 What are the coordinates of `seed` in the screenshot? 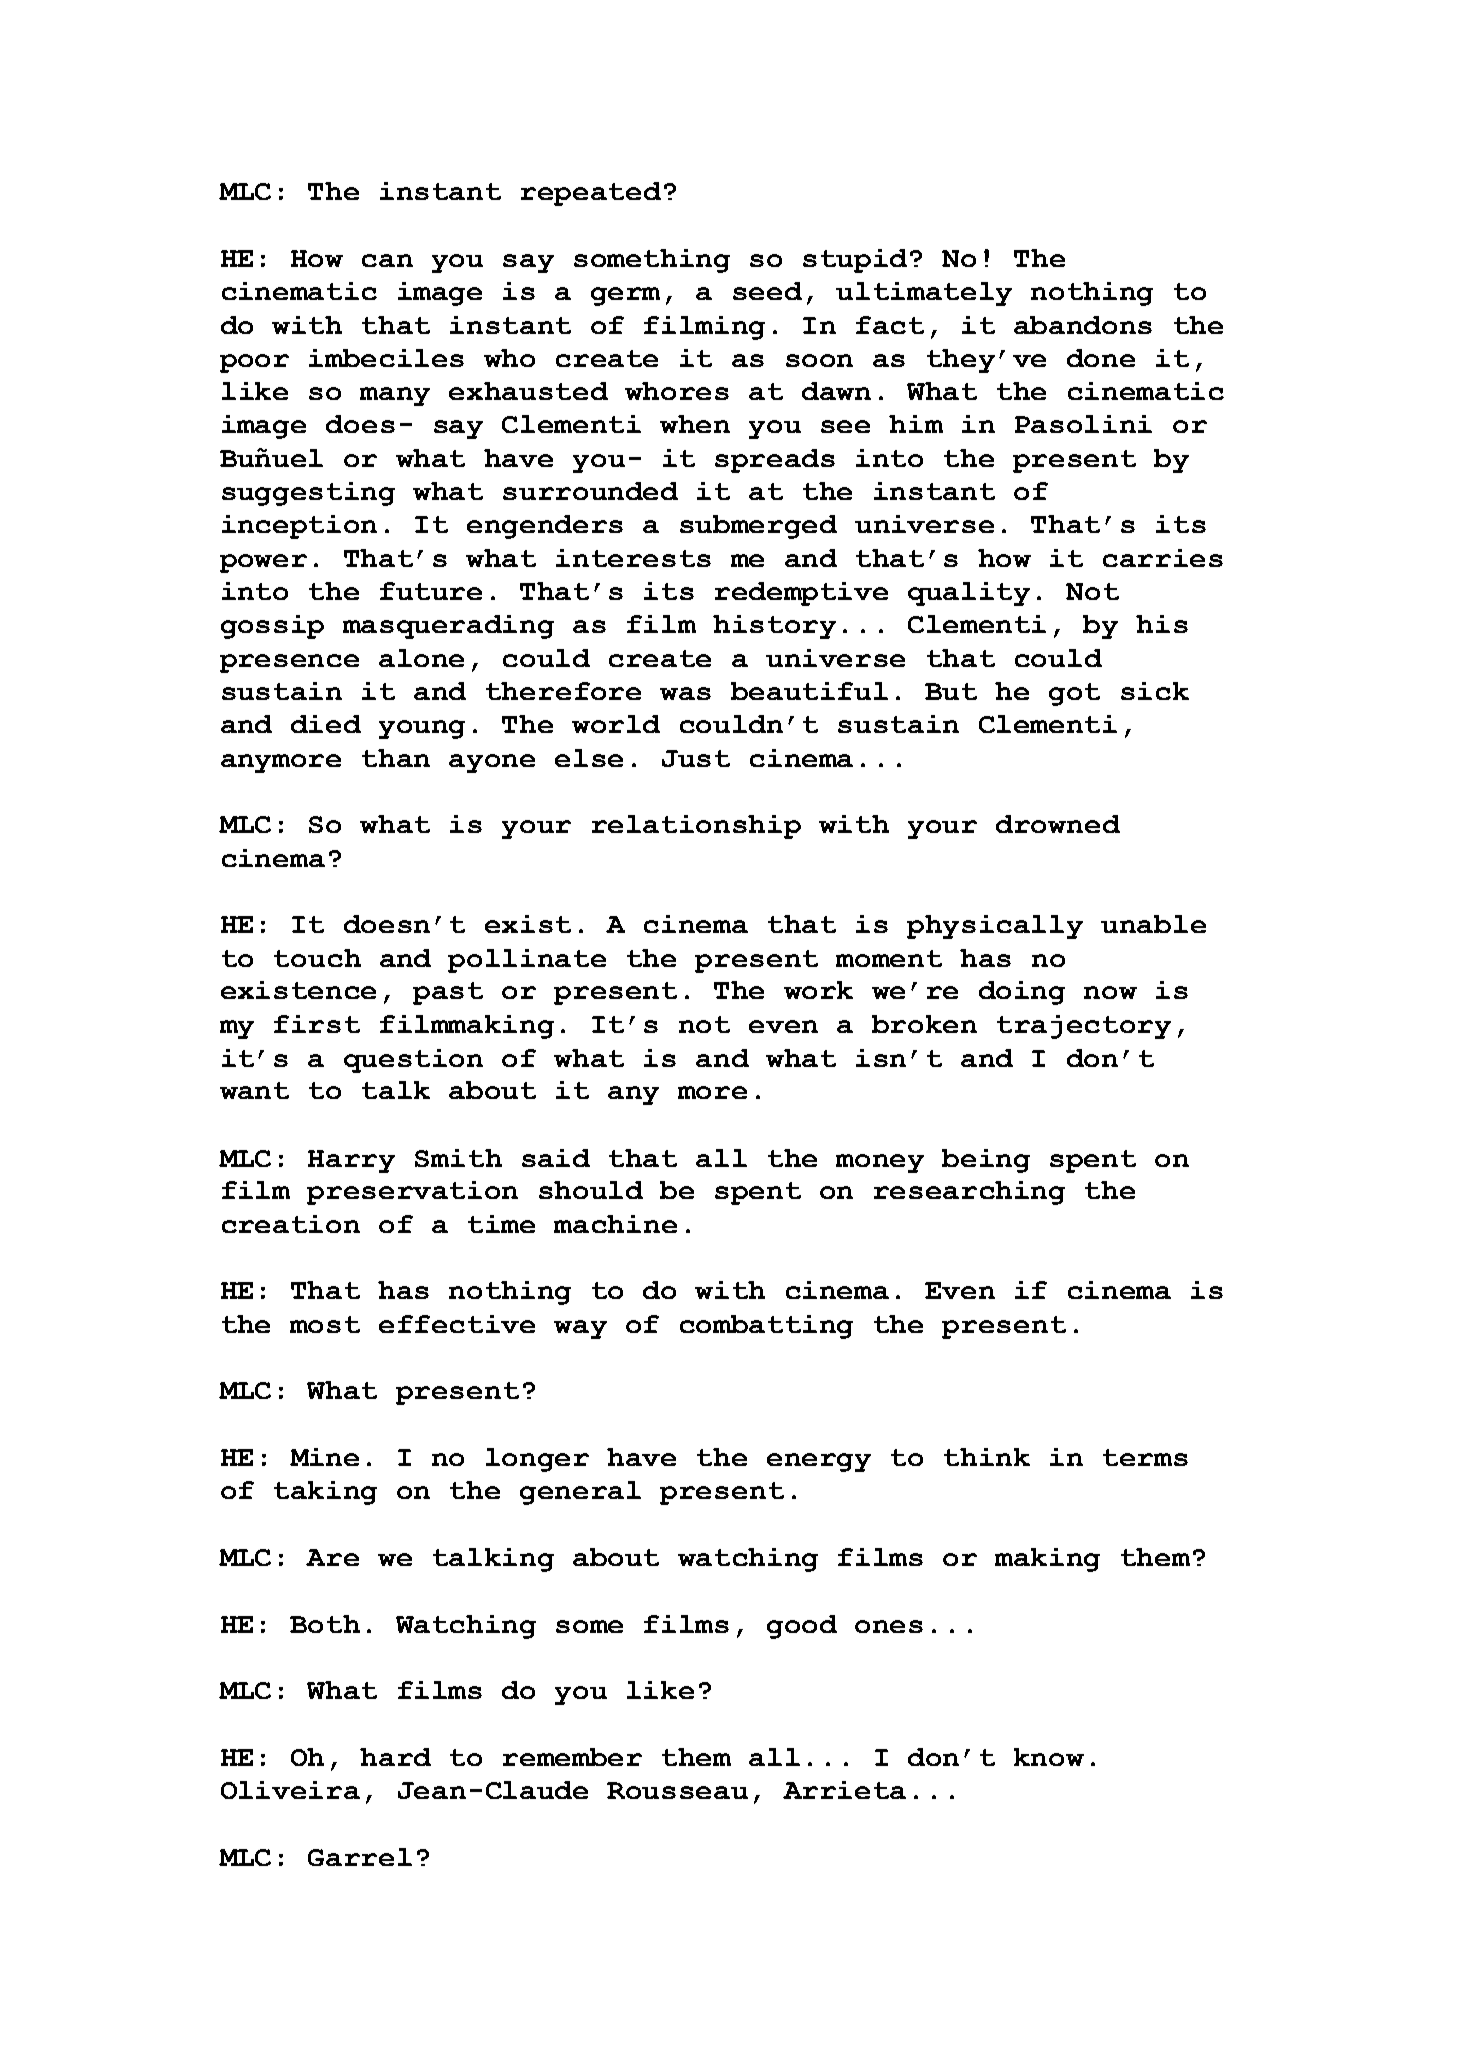 It's located at (767, 291).
